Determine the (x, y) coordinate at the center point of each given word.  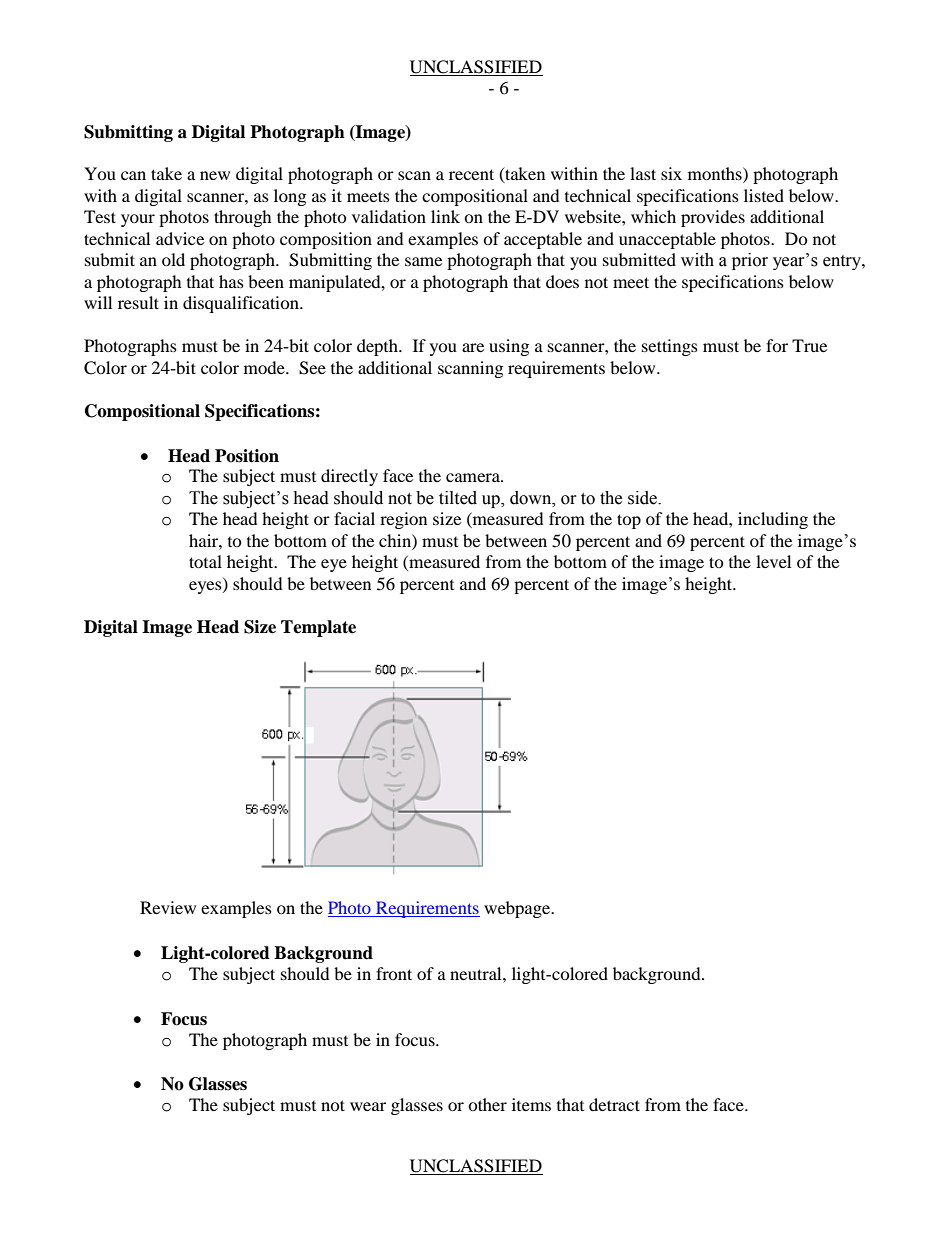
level (773, 561)
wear (368, 1106)
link (445, 216)
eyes (206, 587)
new (215, 175)
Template (318, 628)
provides (713, 218)
